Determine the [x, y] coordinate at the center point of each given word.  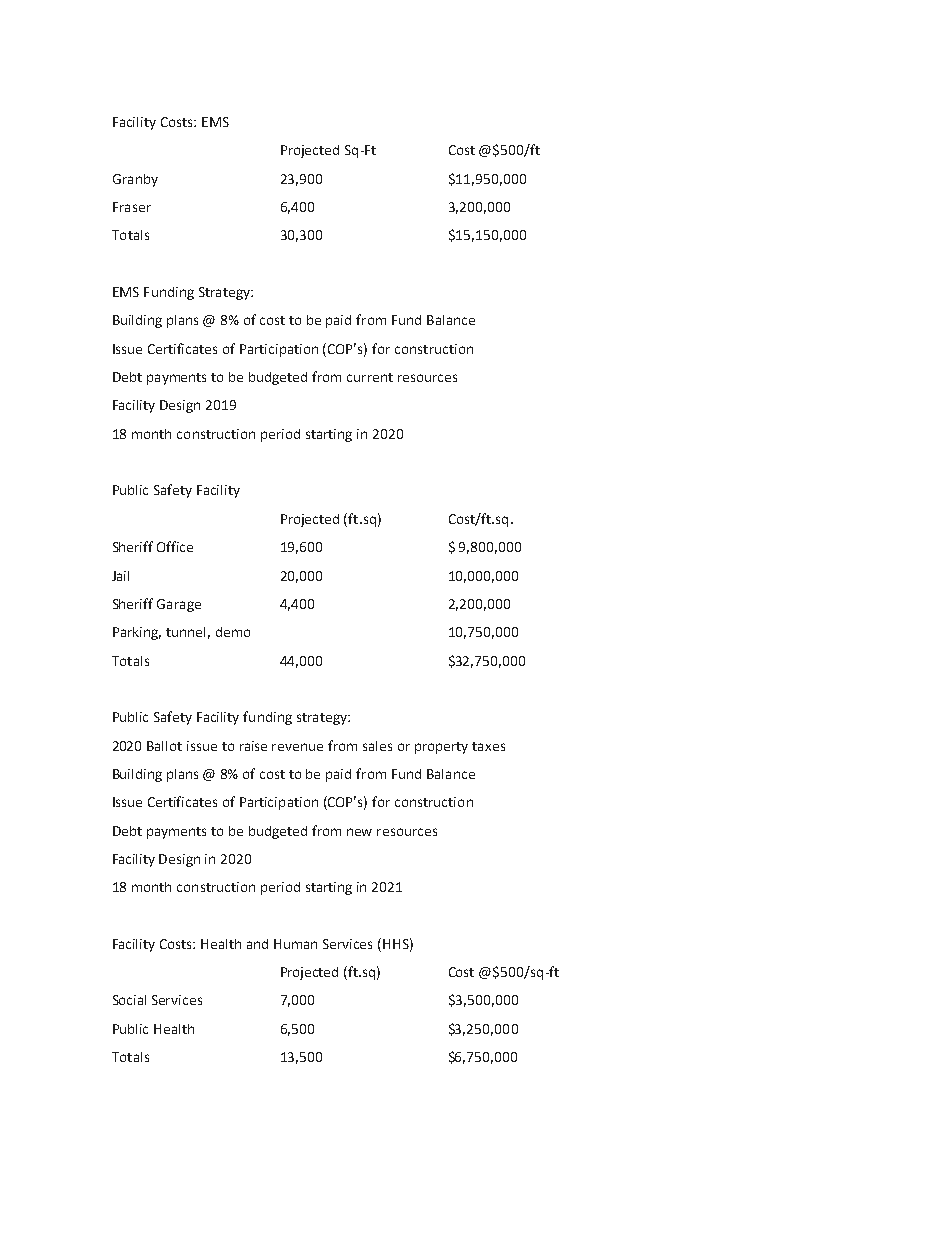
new [359, 832]
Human [295, 944]
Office [175, 546]
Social [129, 1000]
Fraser [132, 207]
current [370, 377]
